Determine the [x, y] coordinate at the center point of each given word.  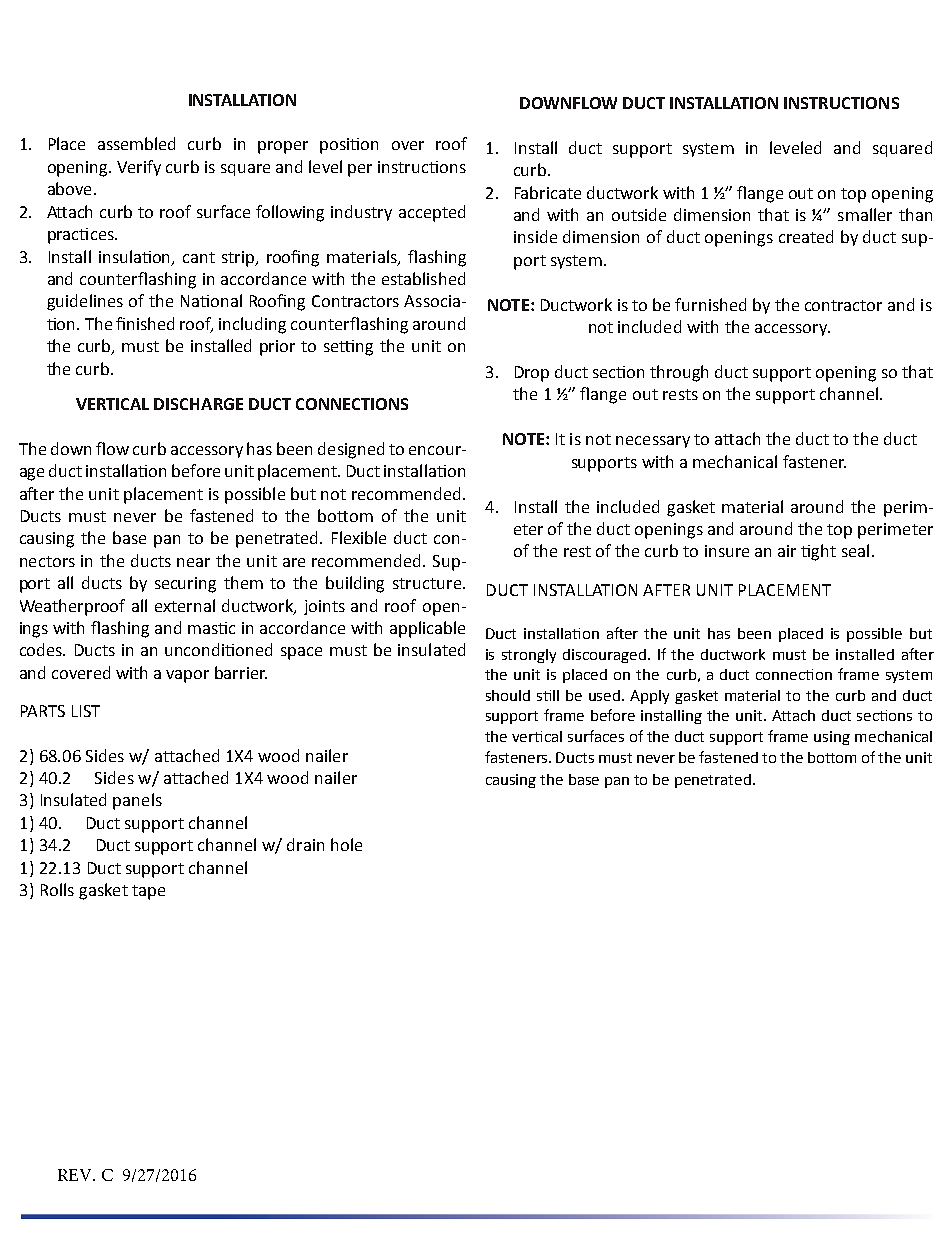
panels [137, 801]
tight [818, 552]
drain [305, 844]
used [606, 695]
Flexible [359, 537]
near [193, 562]
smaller [865, 214]
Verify [139, 168]
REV [76, 1175]
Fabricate [548, 192]
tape [148, 892]
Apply [649, 697]
